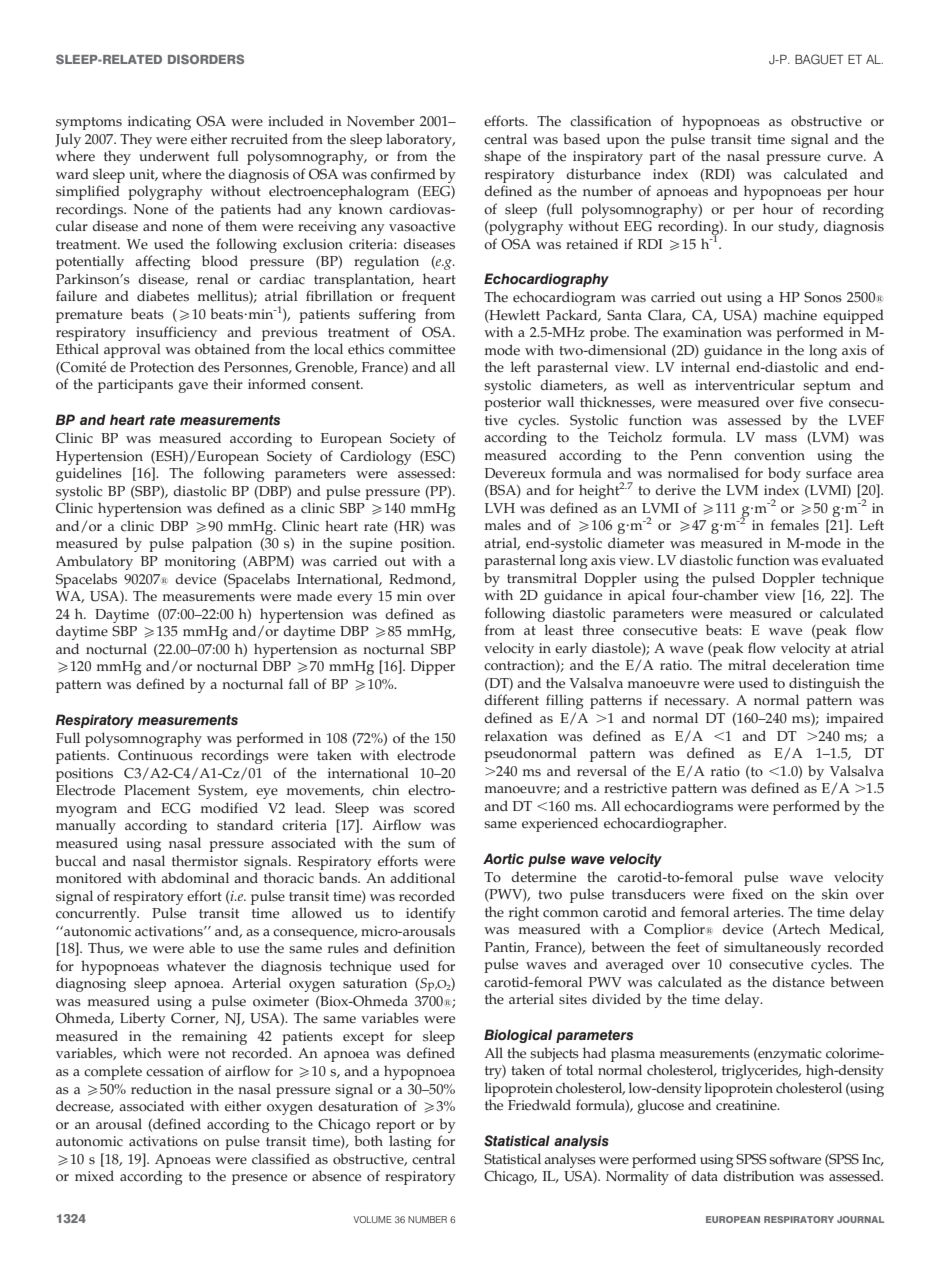 The image size is (952, 1270). I want to click on upon, so click(623, 142).
